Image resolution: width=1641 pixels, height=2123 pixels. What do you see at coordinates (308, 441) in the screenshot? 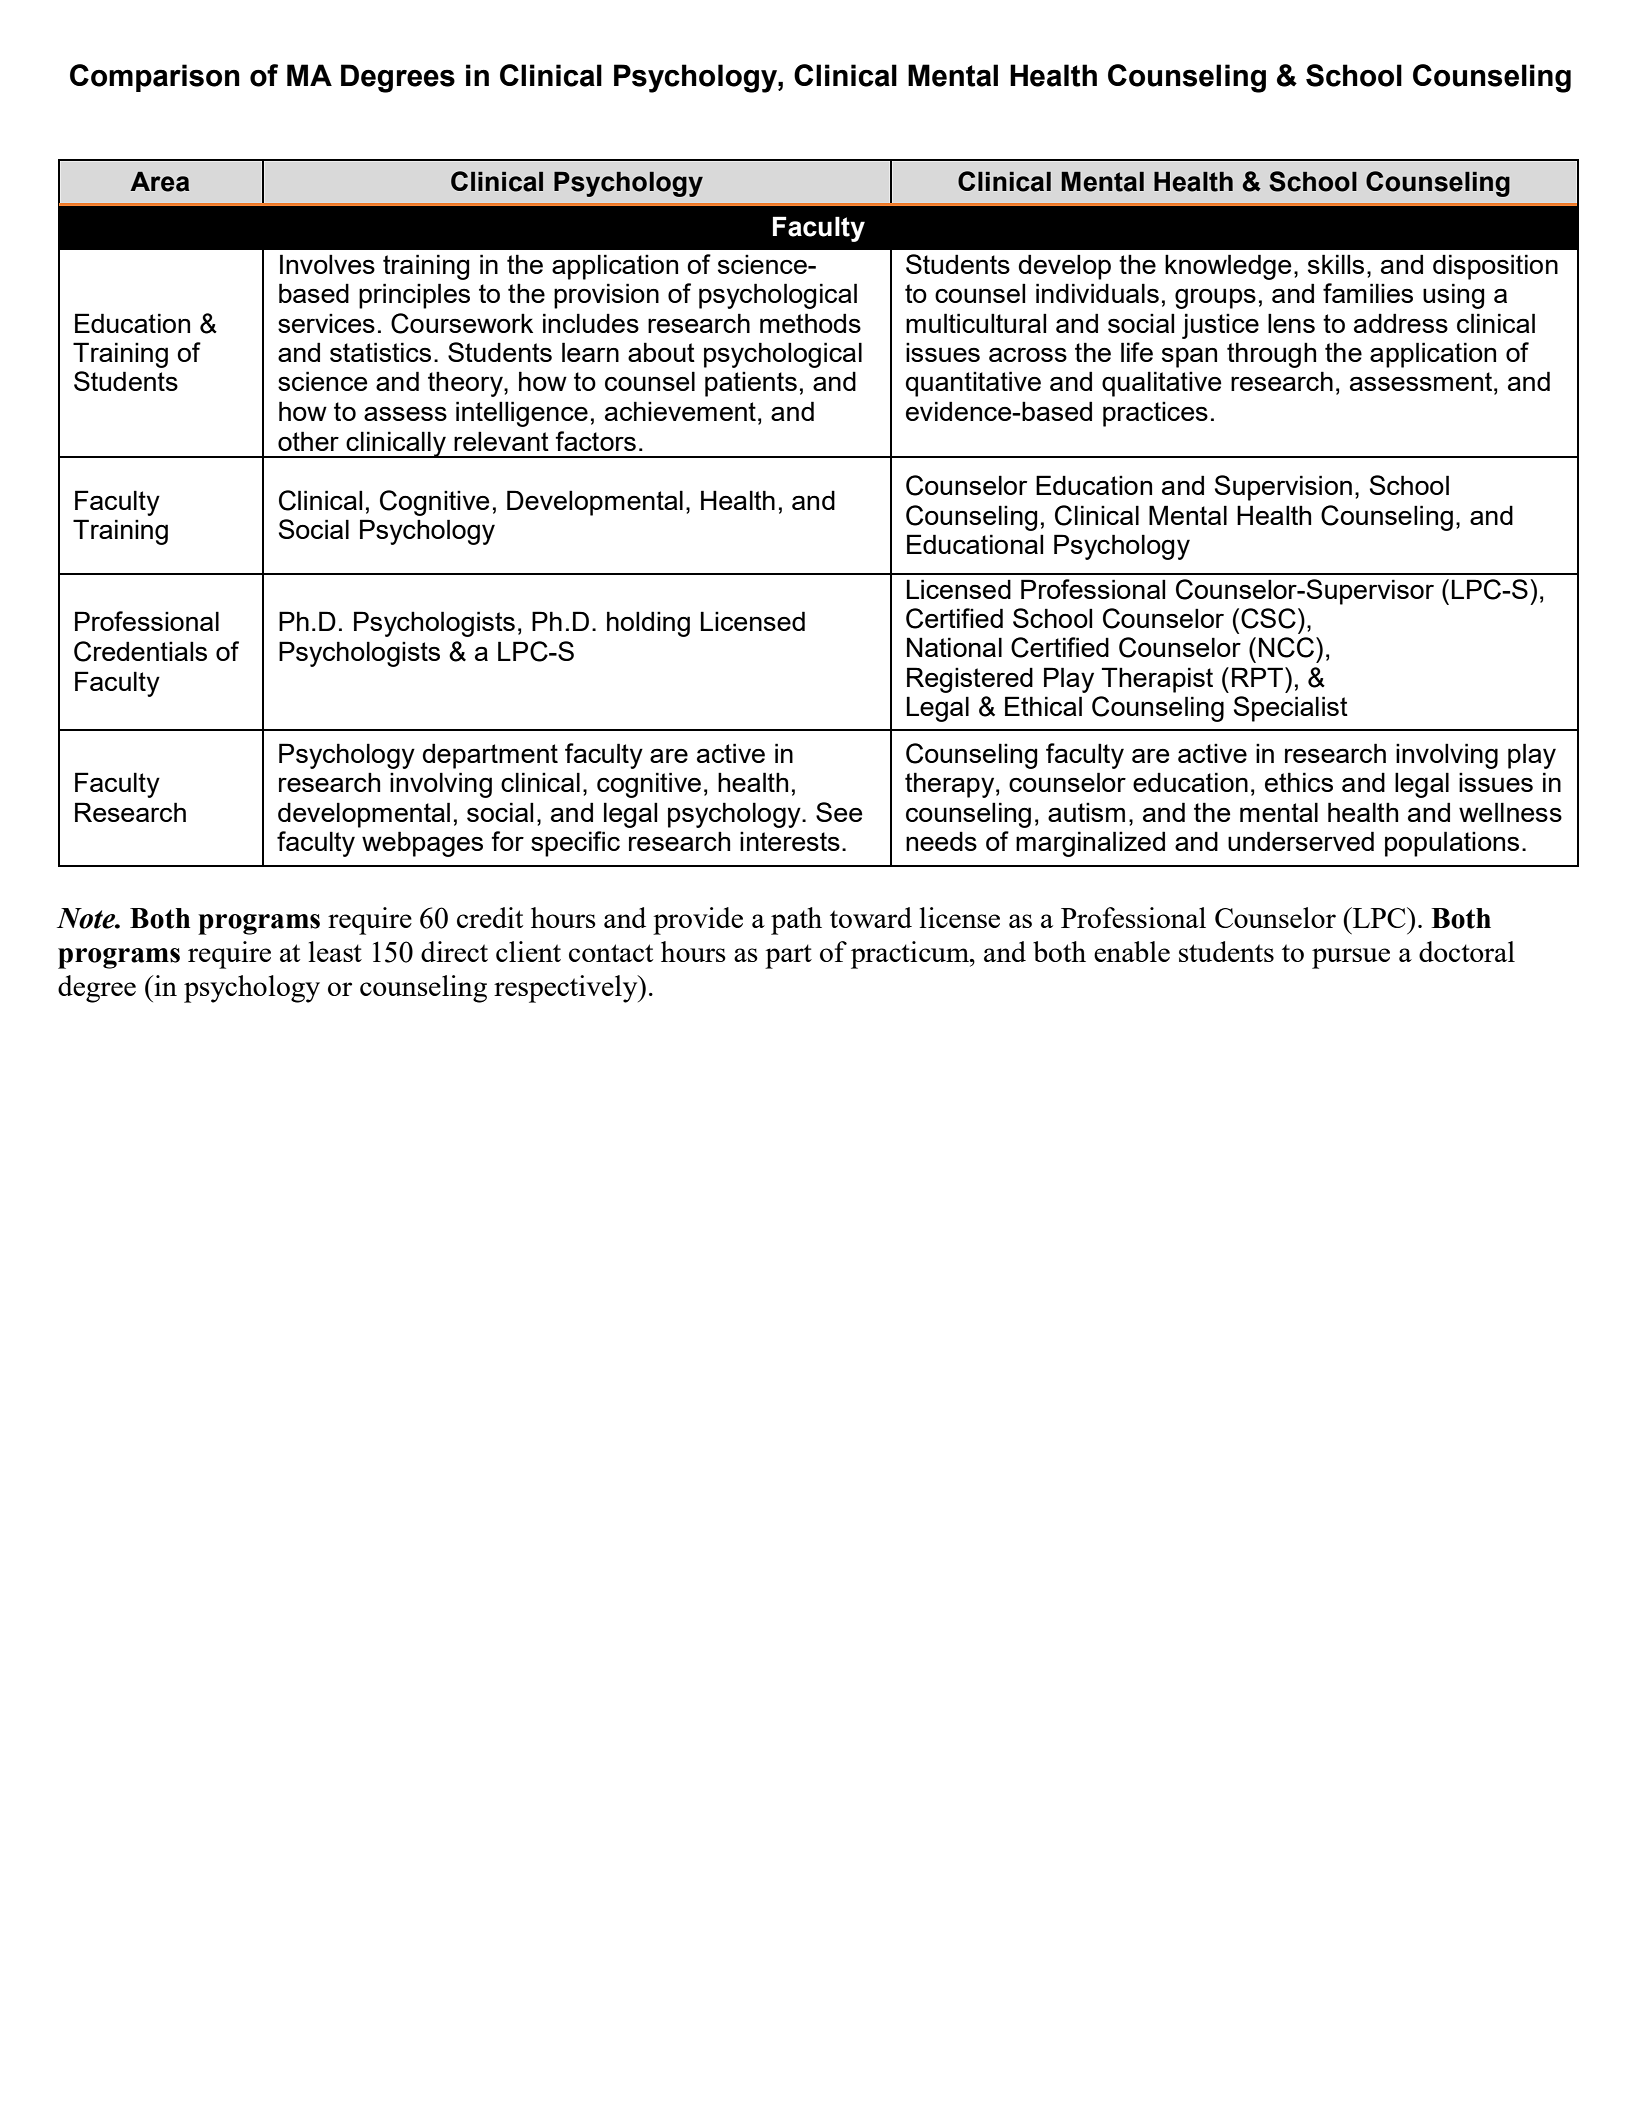
I see `other` at bounding box center [308, 441].
